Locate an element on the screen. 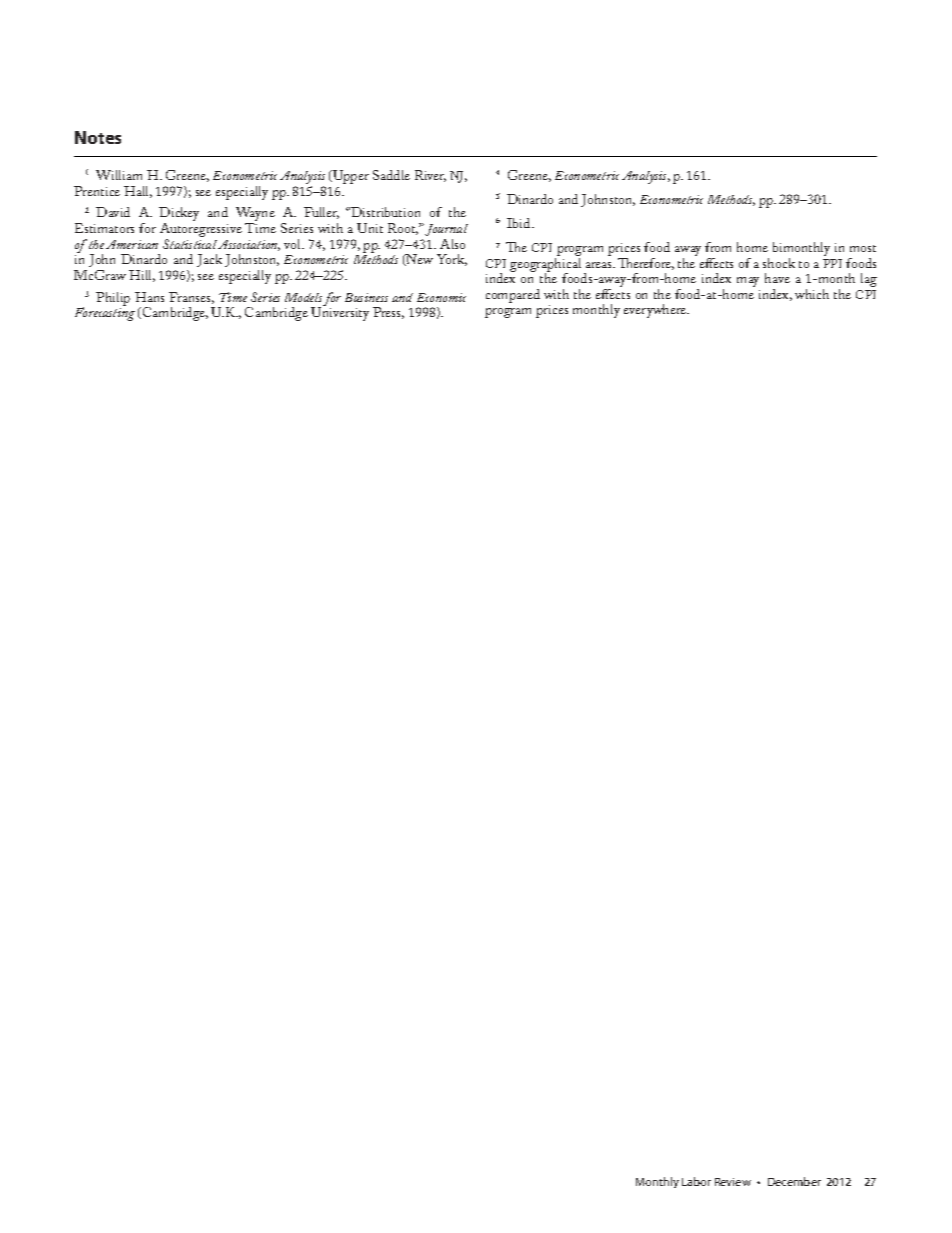 The height and width of the screenshot is (1233, 952). Forecasting is located at coordinates (105, 314).
